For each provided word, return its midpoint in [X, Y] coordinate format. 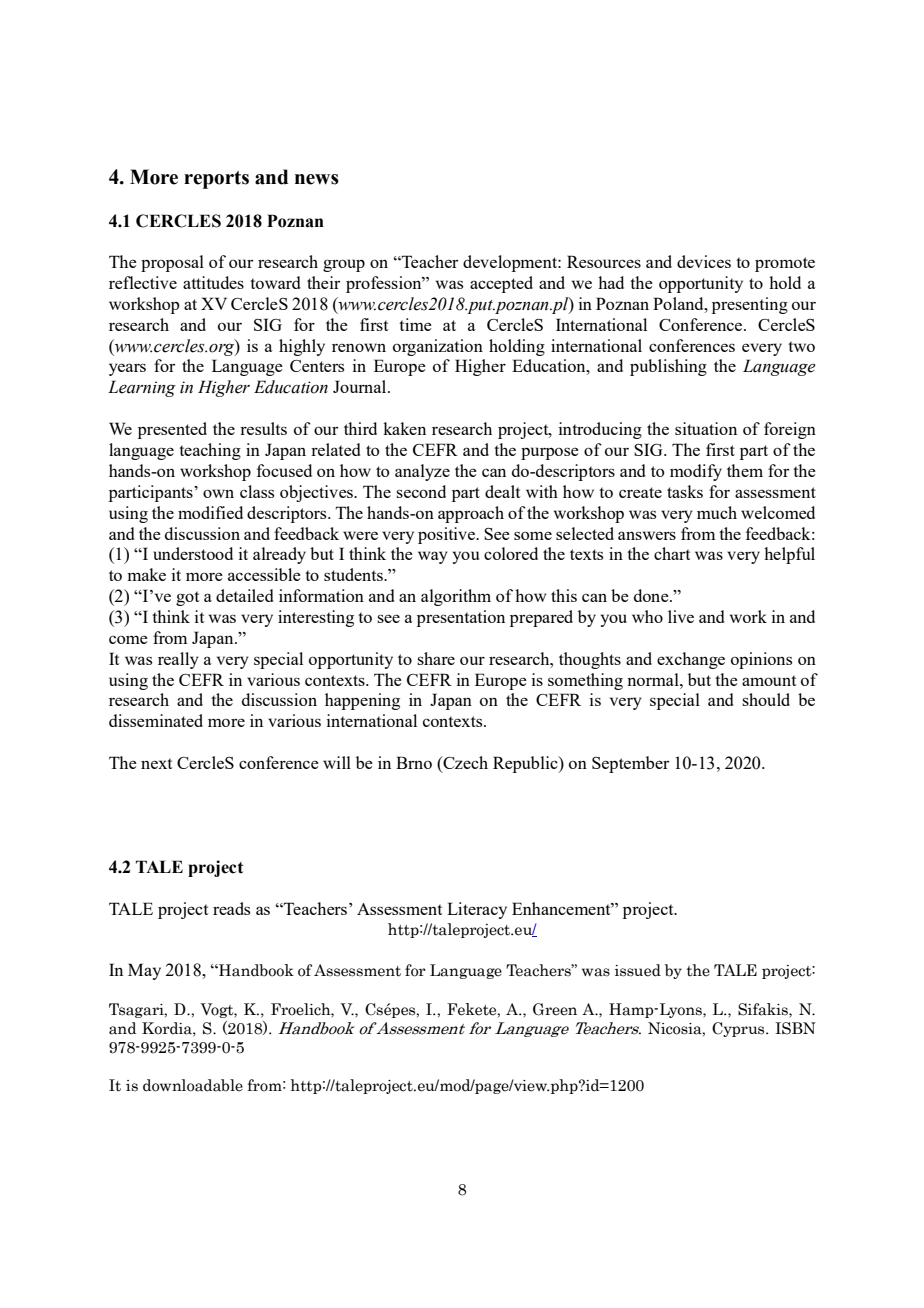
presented [172, 430]
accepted [501, 284]
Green [555, 1009]
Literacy [477, 910]
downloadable [193, 1085]
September [630, 764]
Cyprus [739, 1029]
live [681, 616]
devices [704, 261]
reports [216, 180]
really [178, 660]
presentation [461, 618]
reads [231, 908]
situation [706, 428]
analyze [422, 472]
